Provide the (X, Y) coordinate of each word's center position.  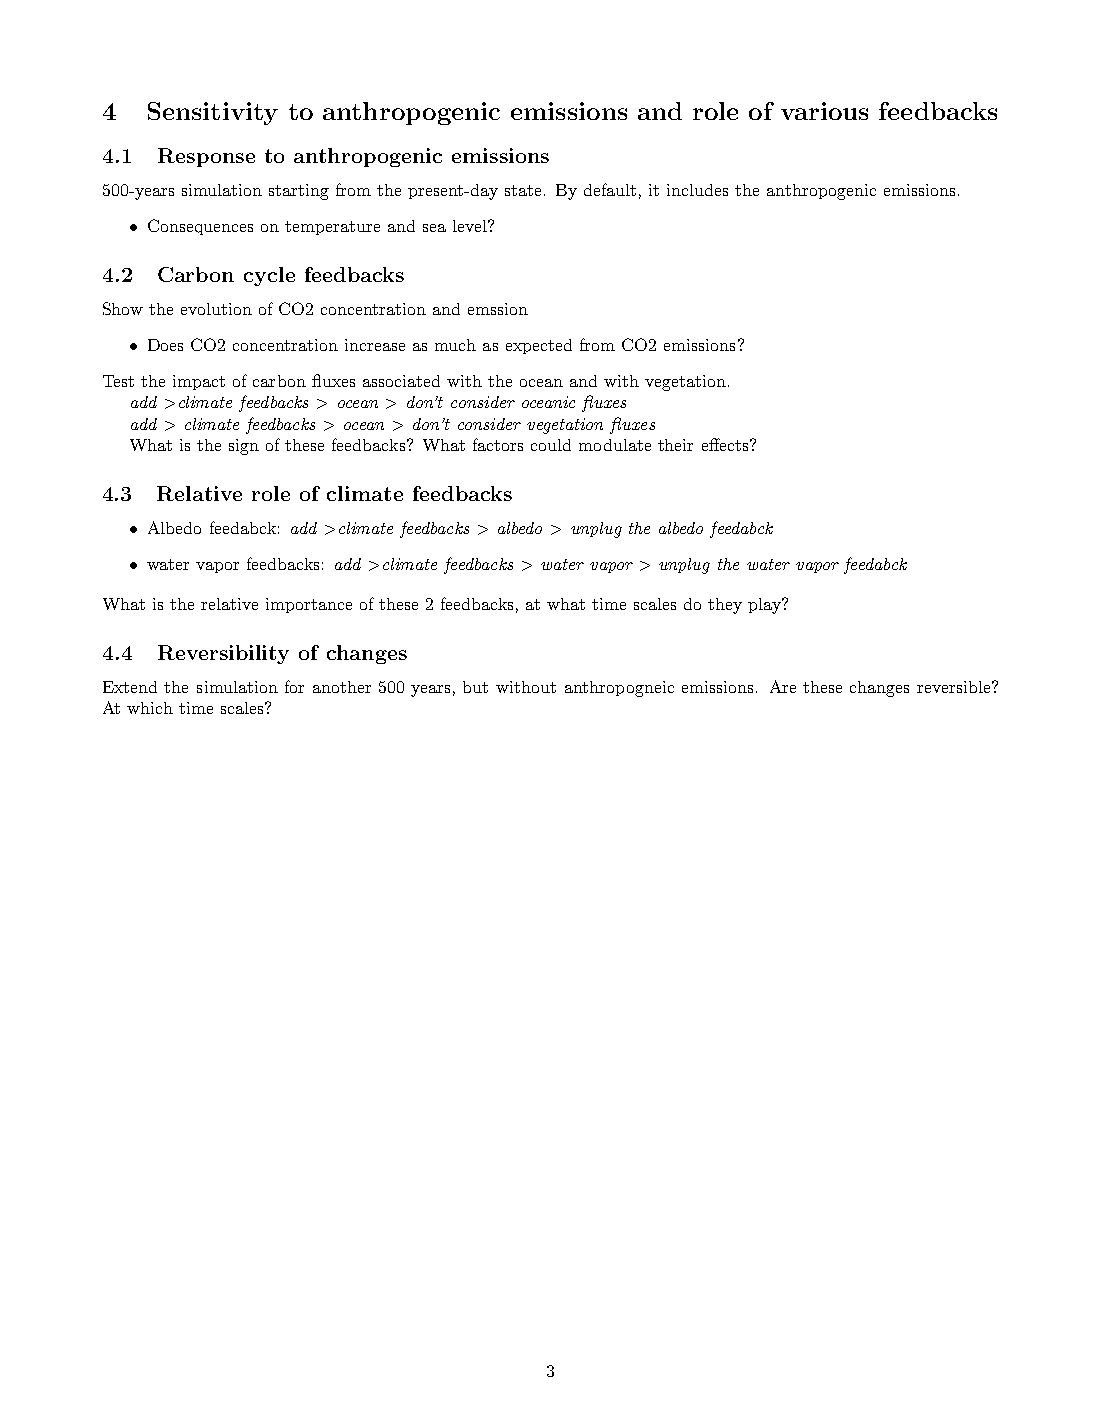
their (675, 445)
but (475, 687)
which (150, 708)
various (824, 111)
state (523, 190)
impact (199, 382)
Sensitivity (213, 113)
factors (498, 444)
